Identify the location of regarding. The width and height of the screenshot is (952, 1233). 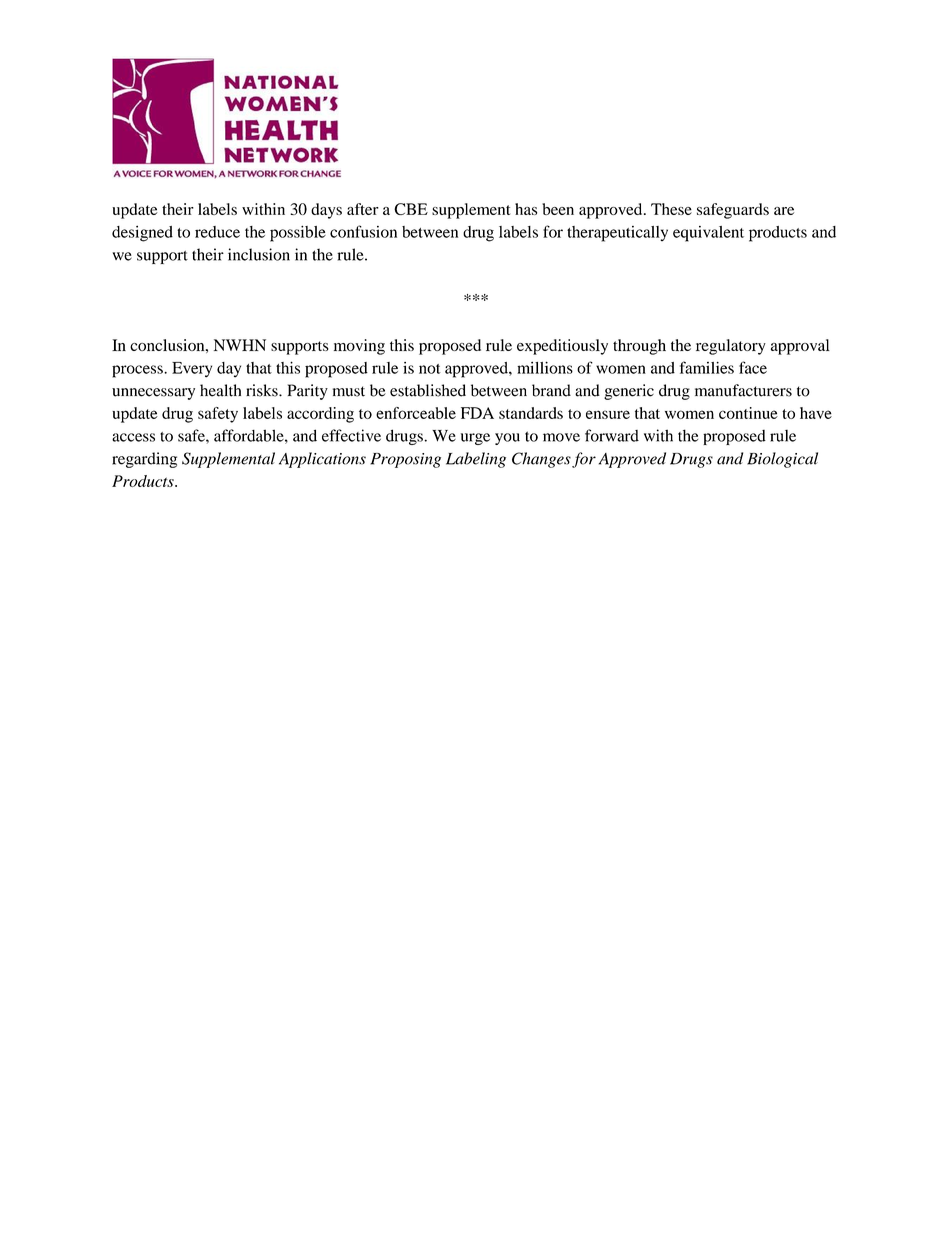
(144, 460).
